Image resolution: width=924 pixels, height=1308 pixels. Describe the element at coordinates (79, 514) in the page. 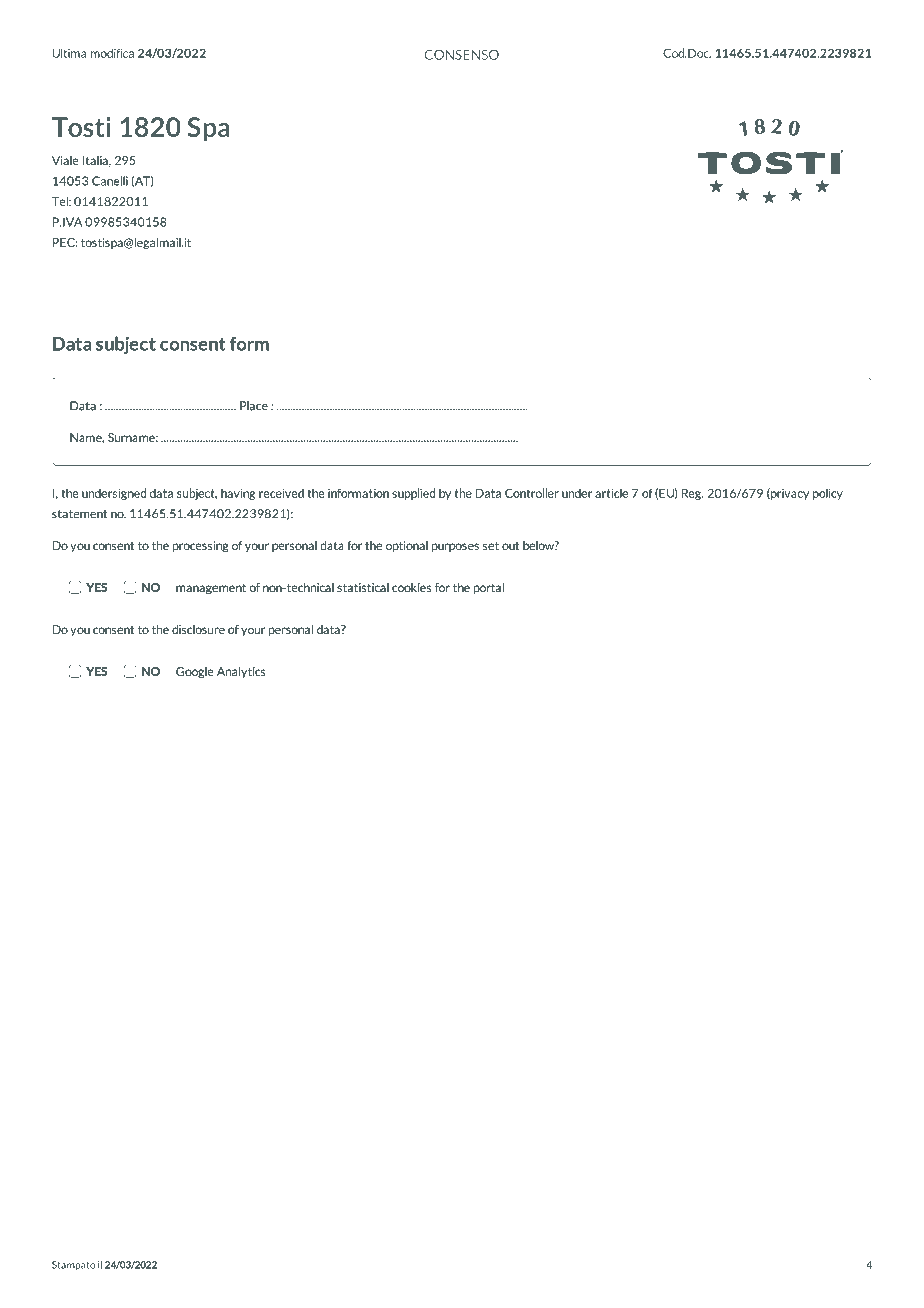

I see `statement` at that location.
